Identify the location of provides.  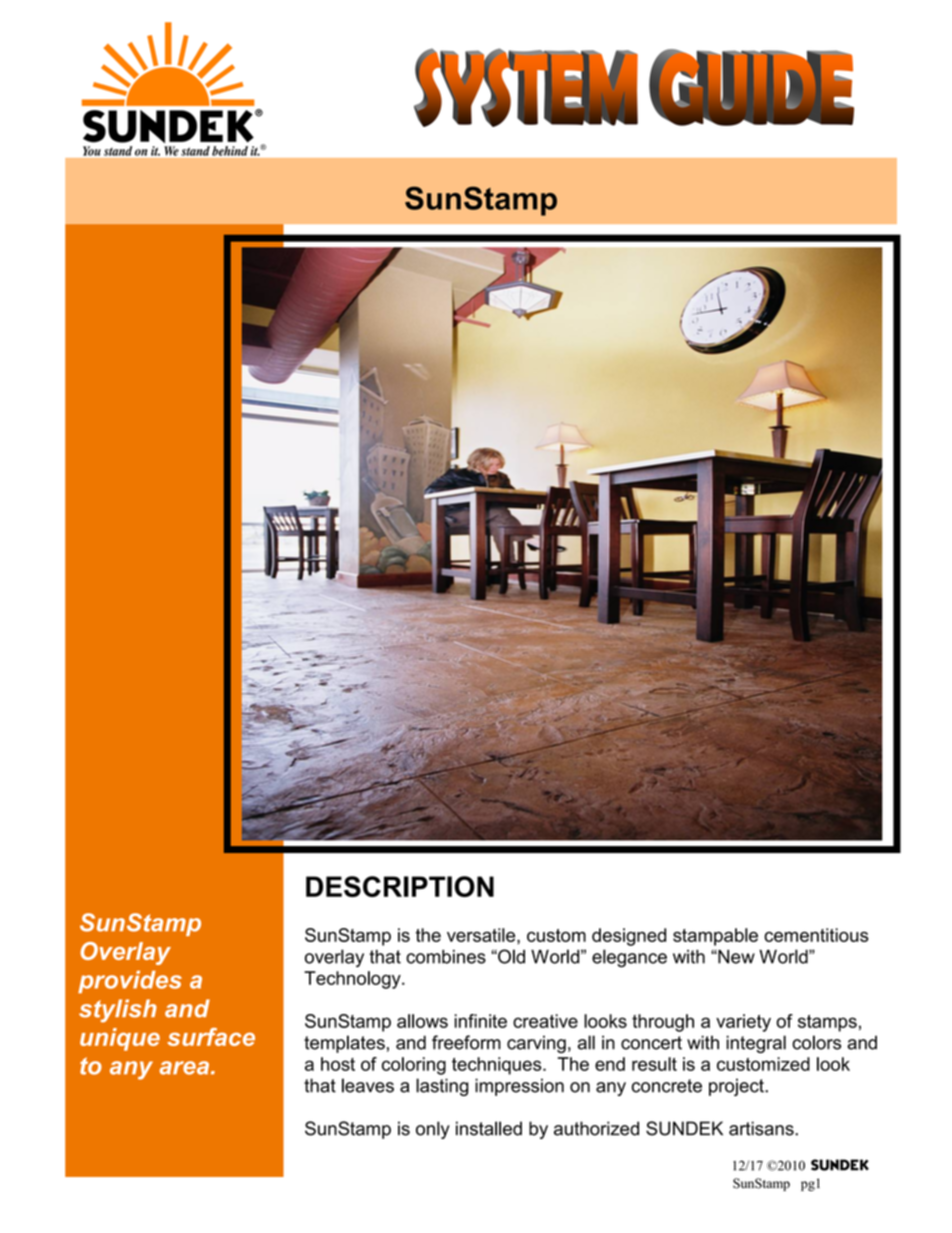
(130, 982).
